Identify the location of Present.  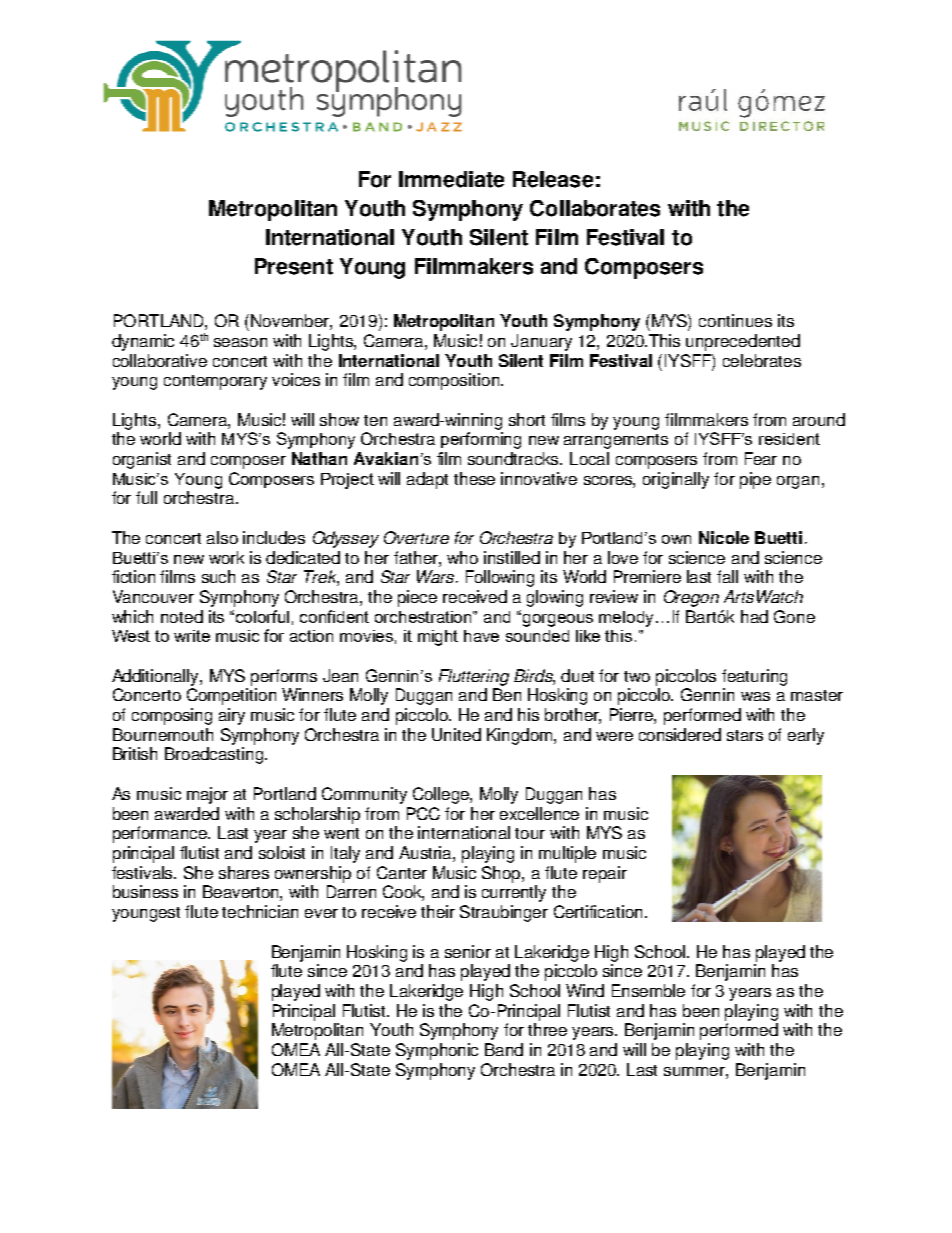
(294, 266).
